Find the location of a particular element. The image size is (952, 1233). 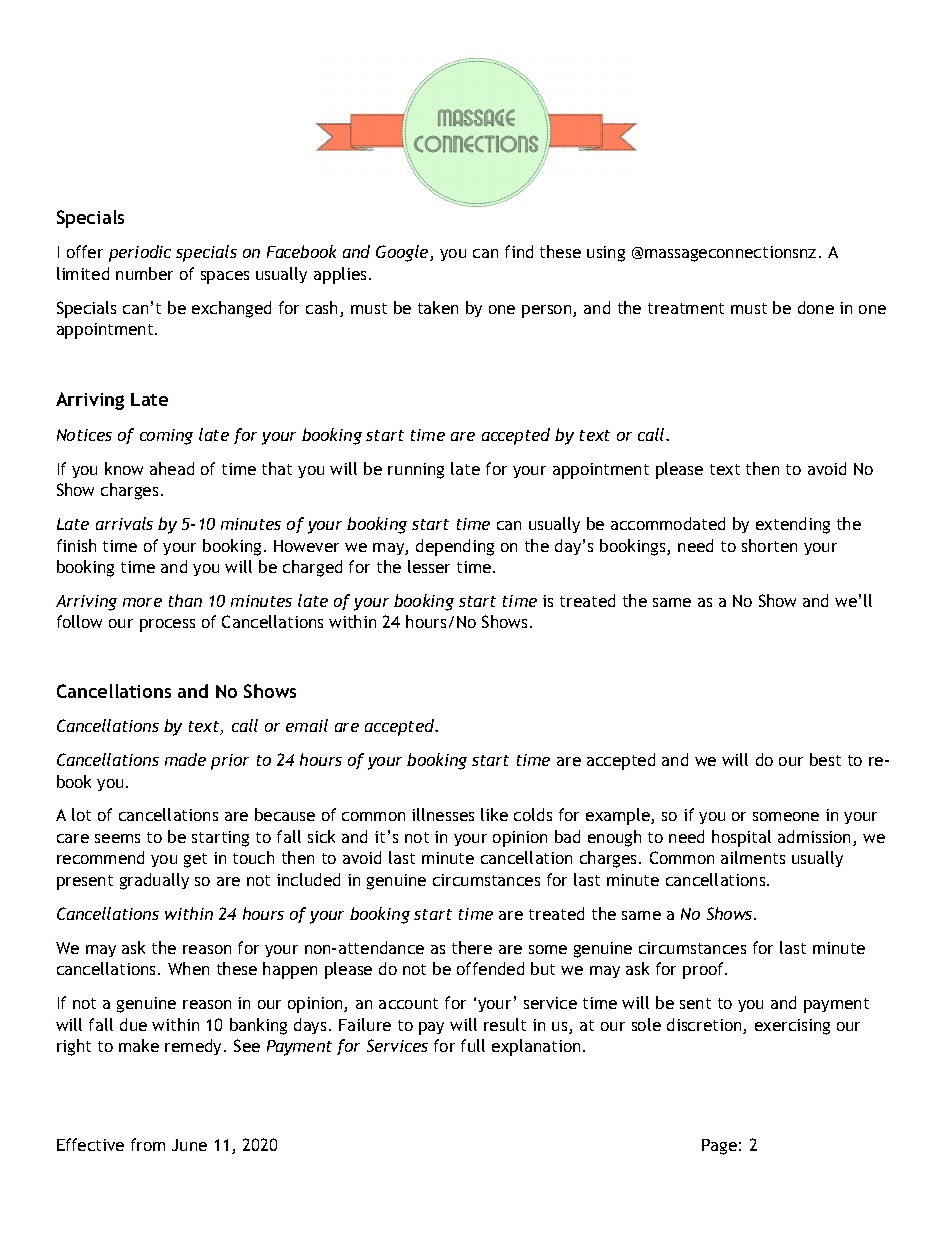

full is located at coordinates (473, 1045).
